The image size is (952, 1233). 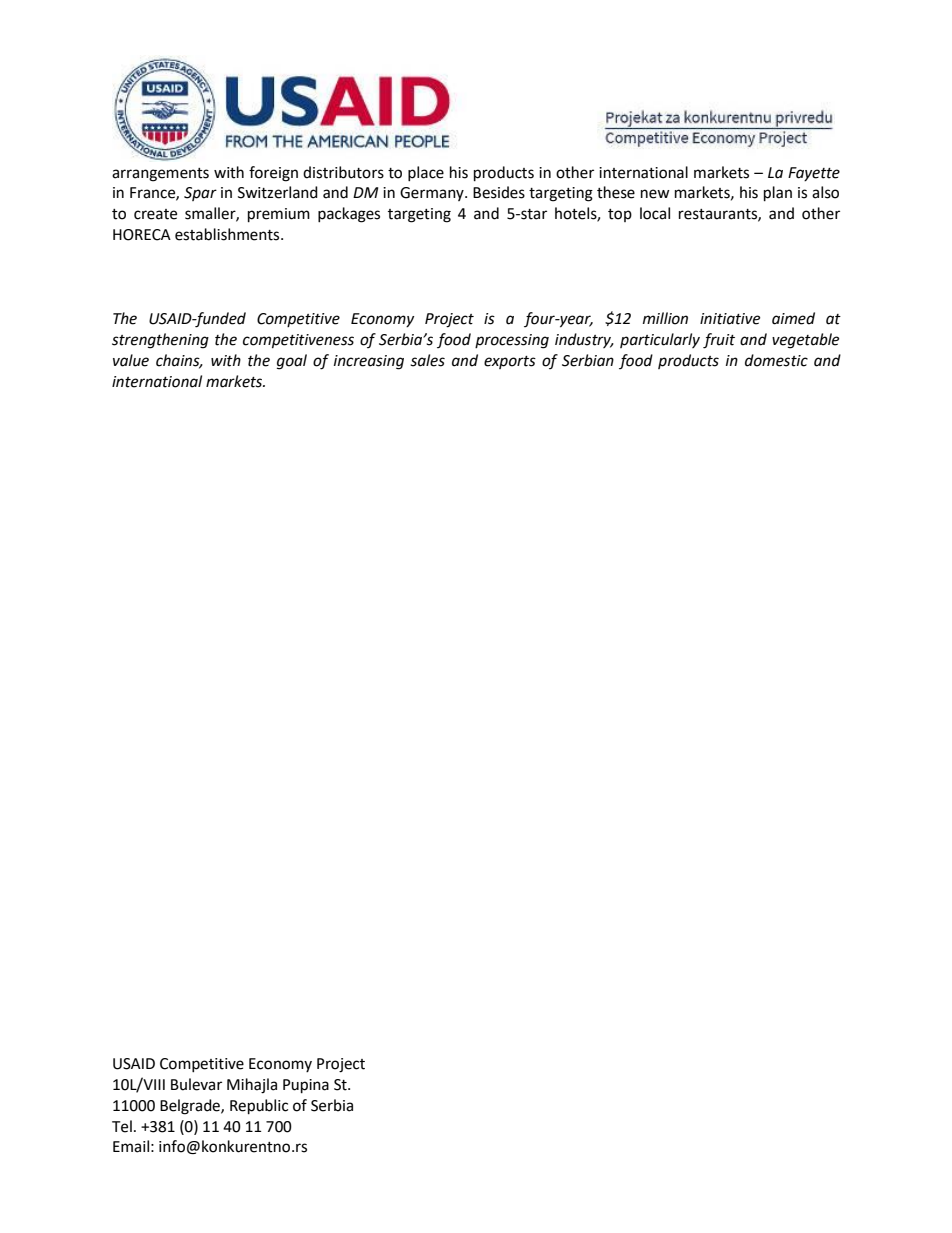 What do you see at coordinates (778, 194) in the screenshot?
I see `plan` at bounding box center [778, 194].
